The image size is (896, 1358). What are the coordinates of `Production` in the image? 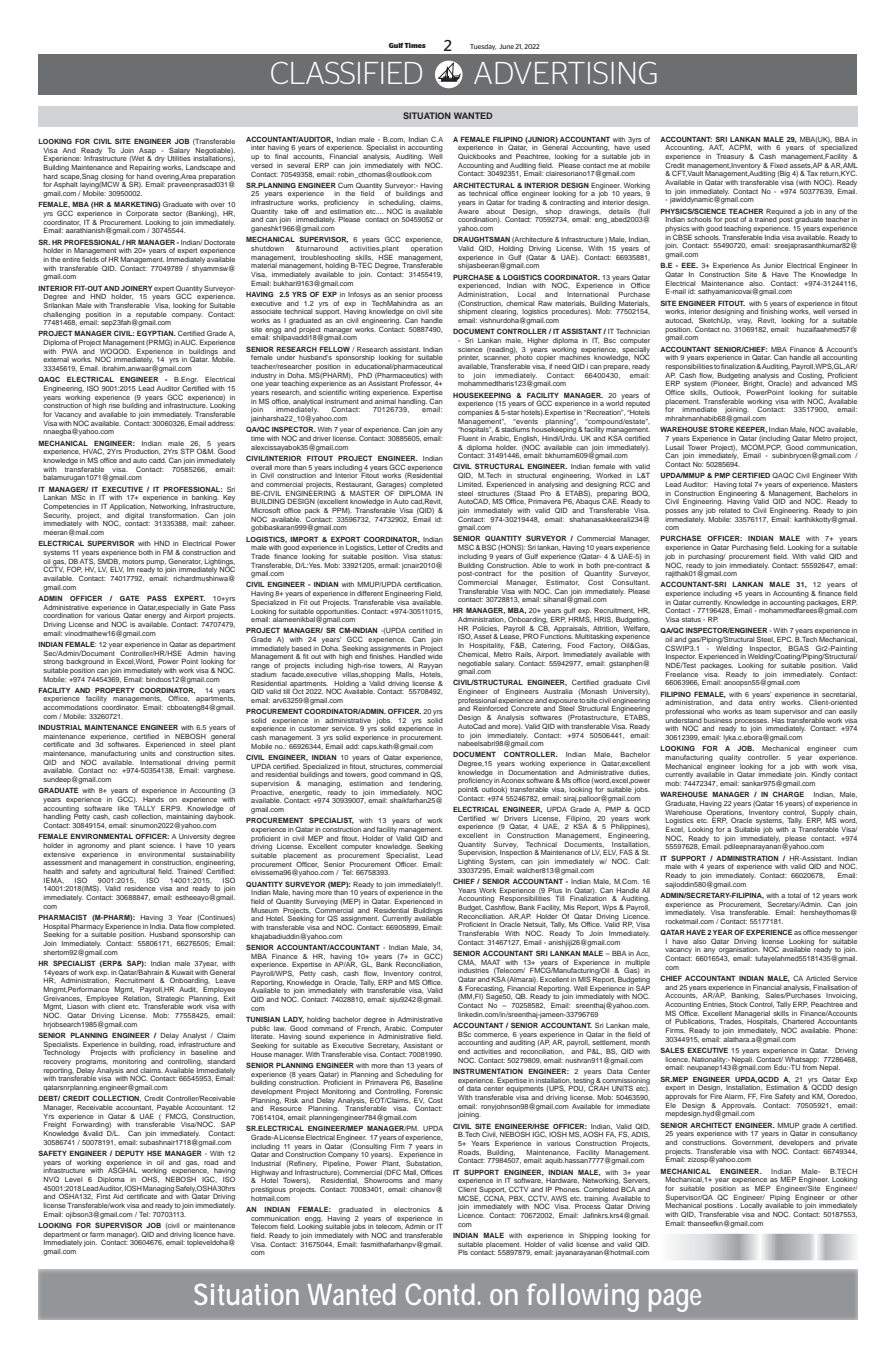 It's located at (142, 452).
